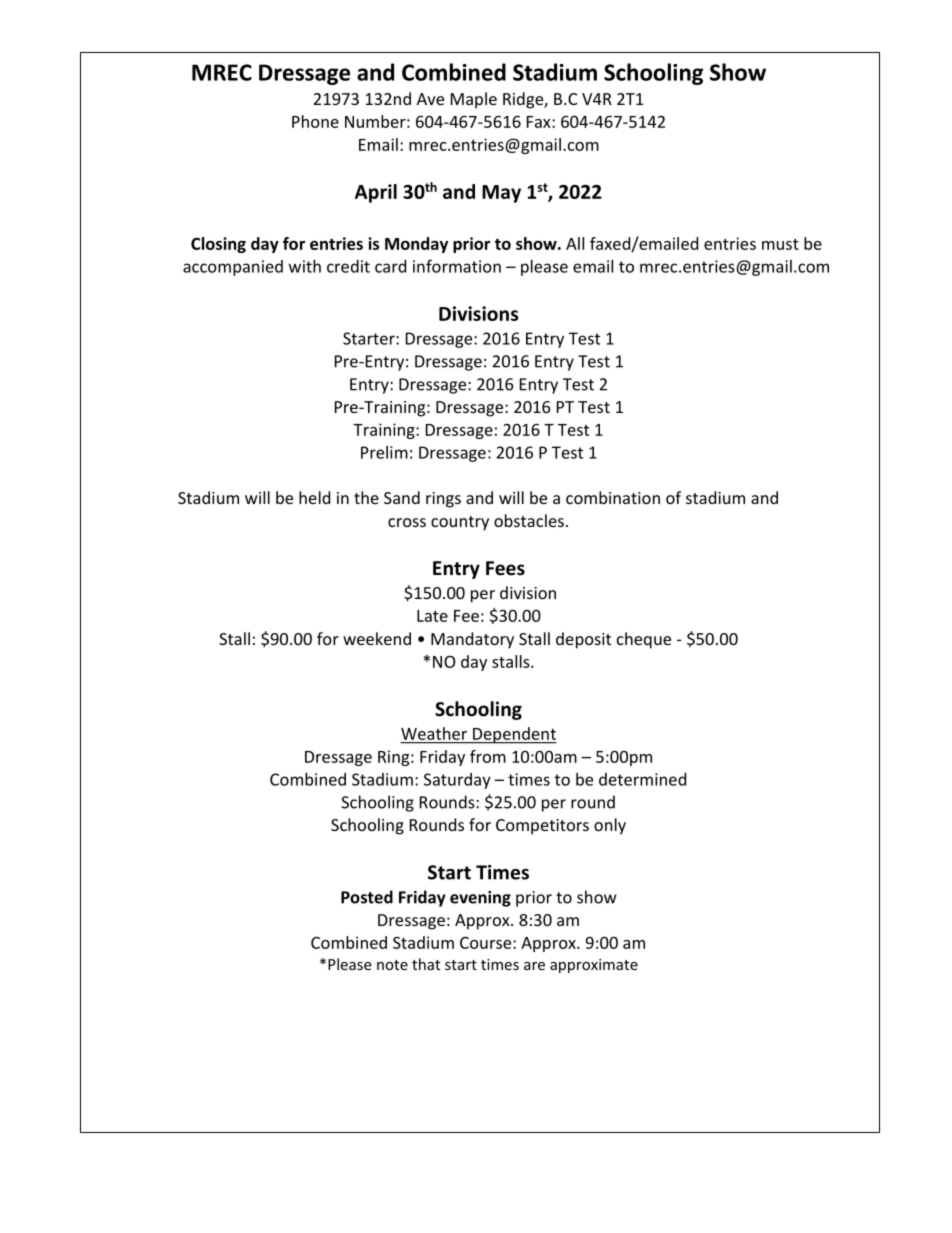 This document has width=952, height=1233. Describe the element at coordinates (457, 266) in the document. I see `information` at that location.
